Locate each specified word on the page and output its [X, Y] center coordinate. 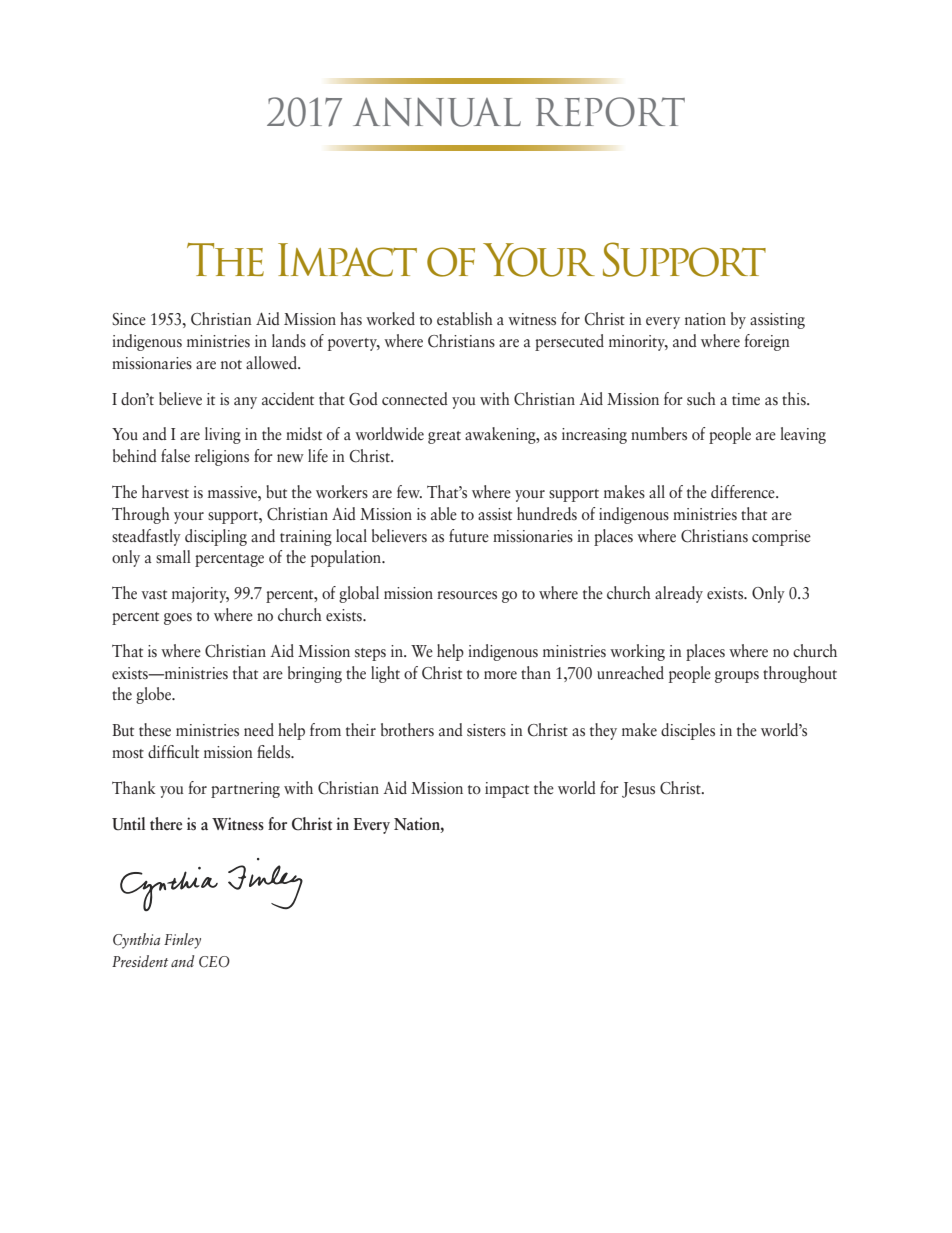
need [259, 730]
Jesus [638, 790]
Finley [182, 941]
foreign [767, 342]
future [469, 536]
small [173, 557]
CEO [214, 962]
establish [465, 319]
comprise [781, 538]
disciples [688, 731]
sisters [486, 730]
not [231, 364]
